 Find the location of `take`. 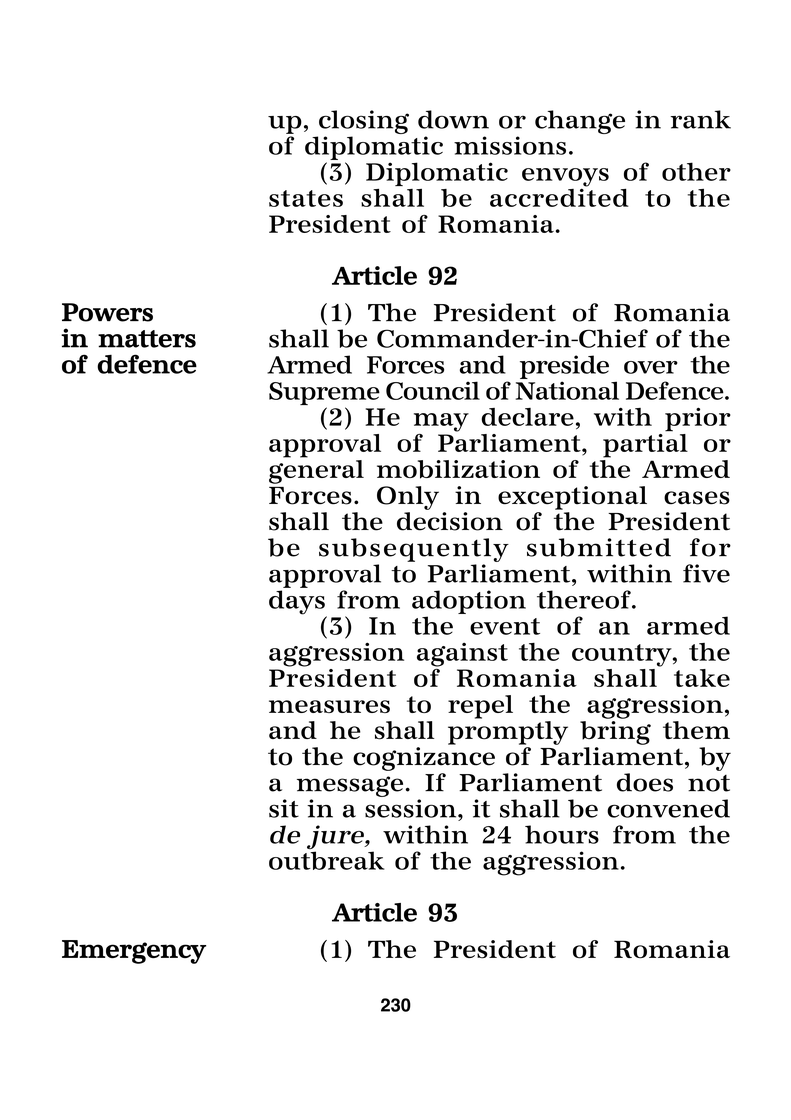

take is located at coordinates (702, 678).
